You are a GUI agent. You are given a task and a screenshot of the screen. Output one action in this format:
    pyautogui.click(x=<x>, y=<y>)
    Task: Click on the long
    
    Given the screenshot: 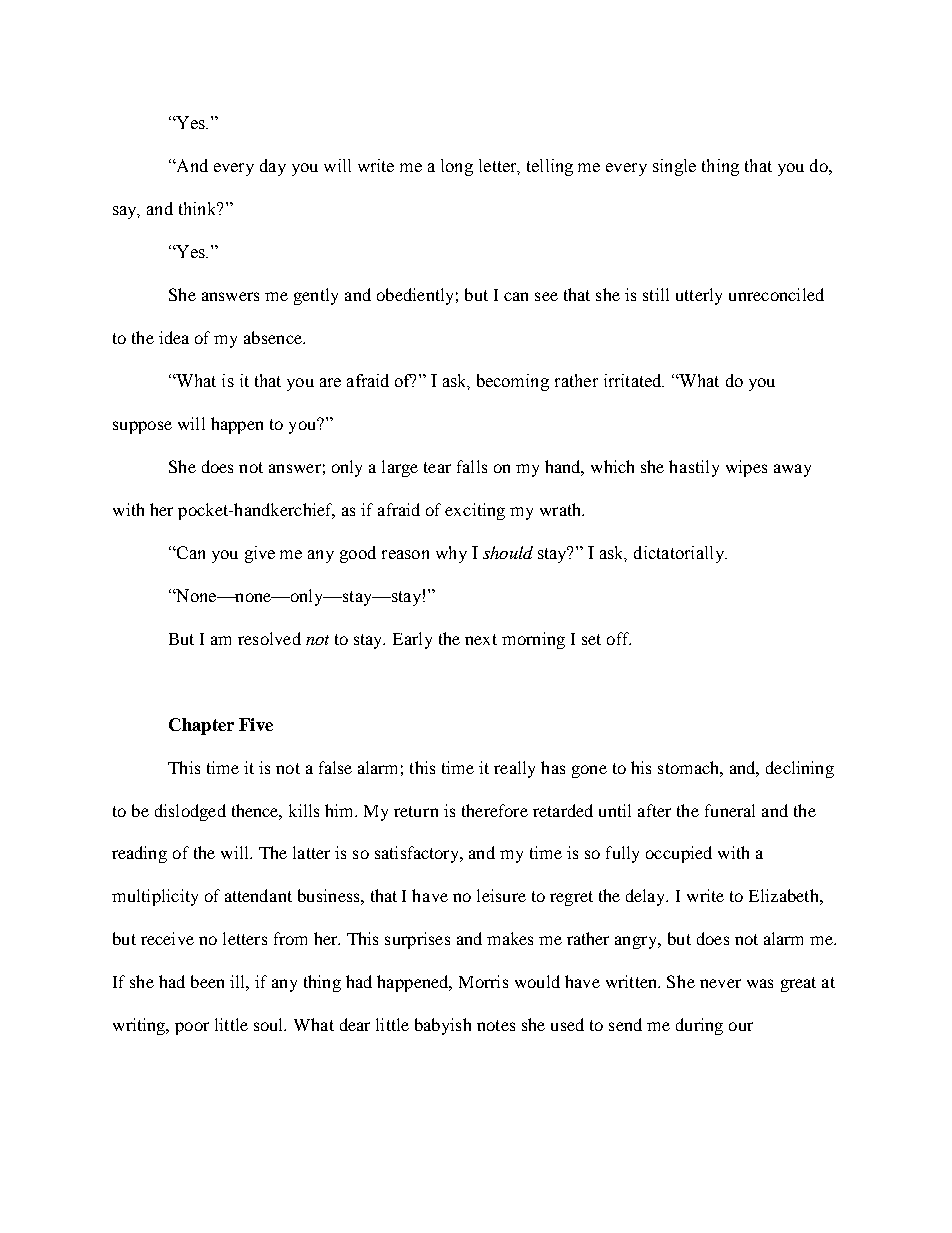 What is the action you would take?
    pyautogui.click(x=457, y=167)
